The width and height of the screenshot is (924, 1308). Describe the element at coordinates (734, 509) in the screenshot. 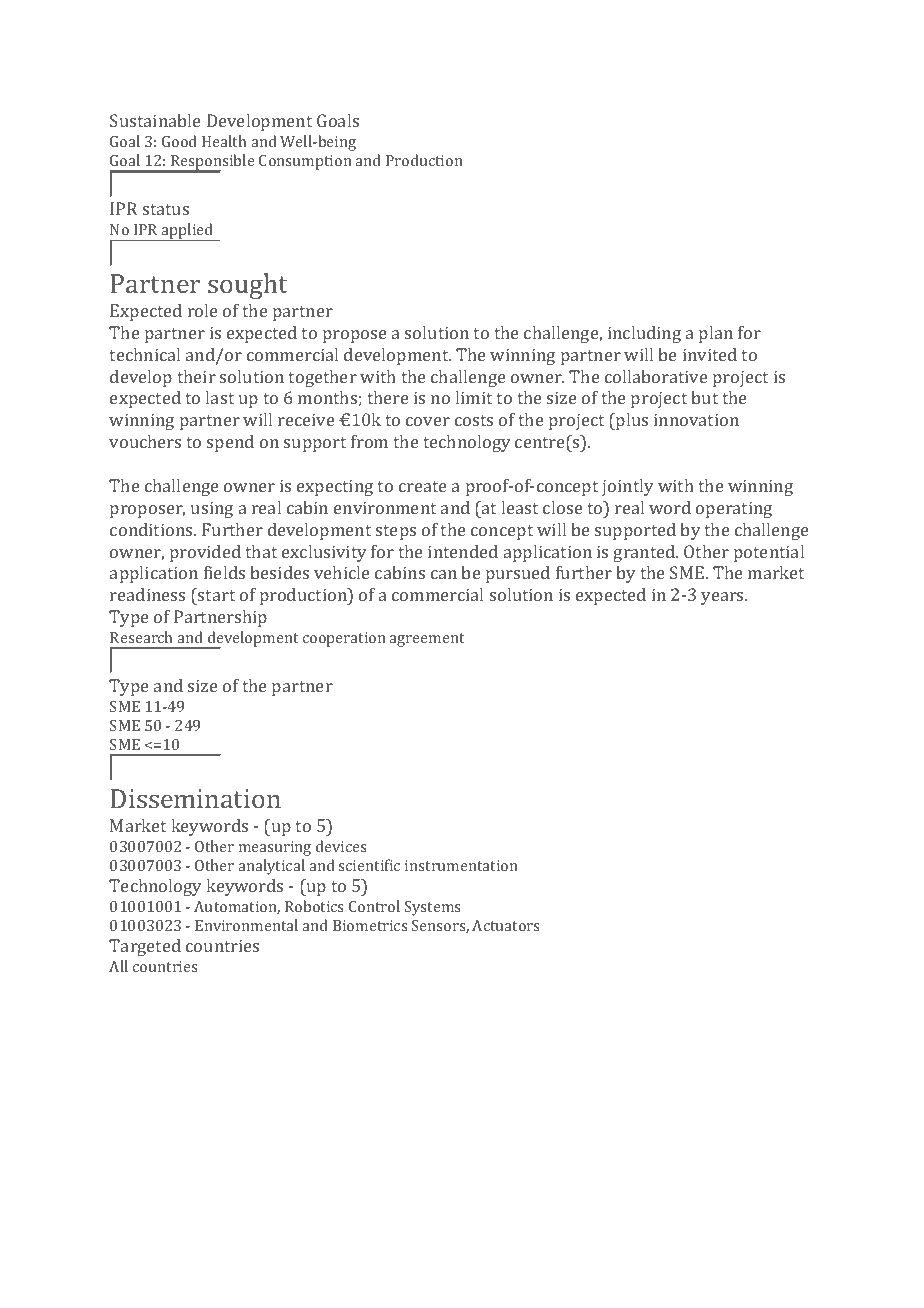

I see `operating` at that location.
